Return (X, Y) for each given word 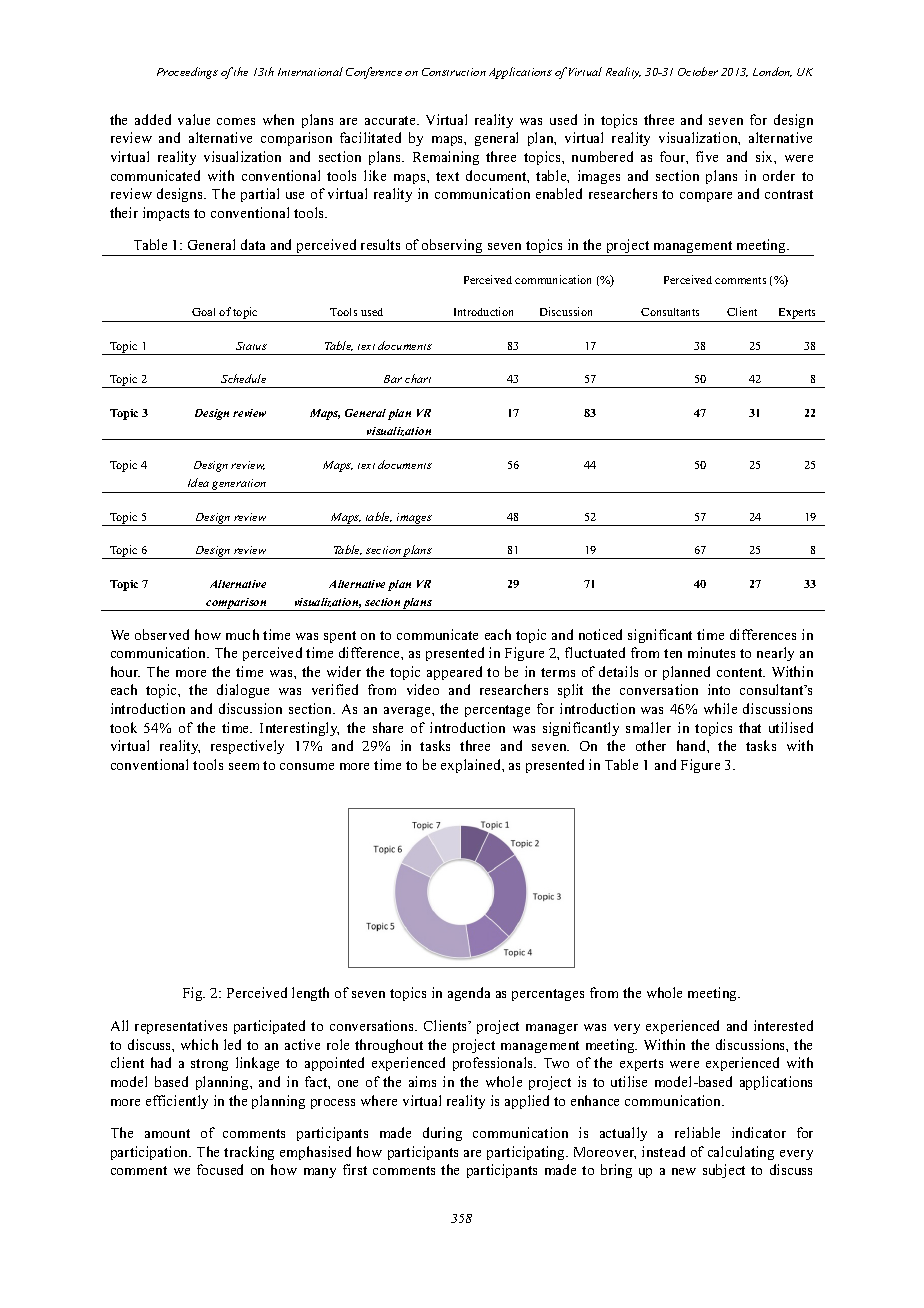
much (242, 634)
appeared (454, 673)
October (698, 71)
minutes (711, 652)
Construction (454, 72)
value (194, 119)
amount (167, 1133)
